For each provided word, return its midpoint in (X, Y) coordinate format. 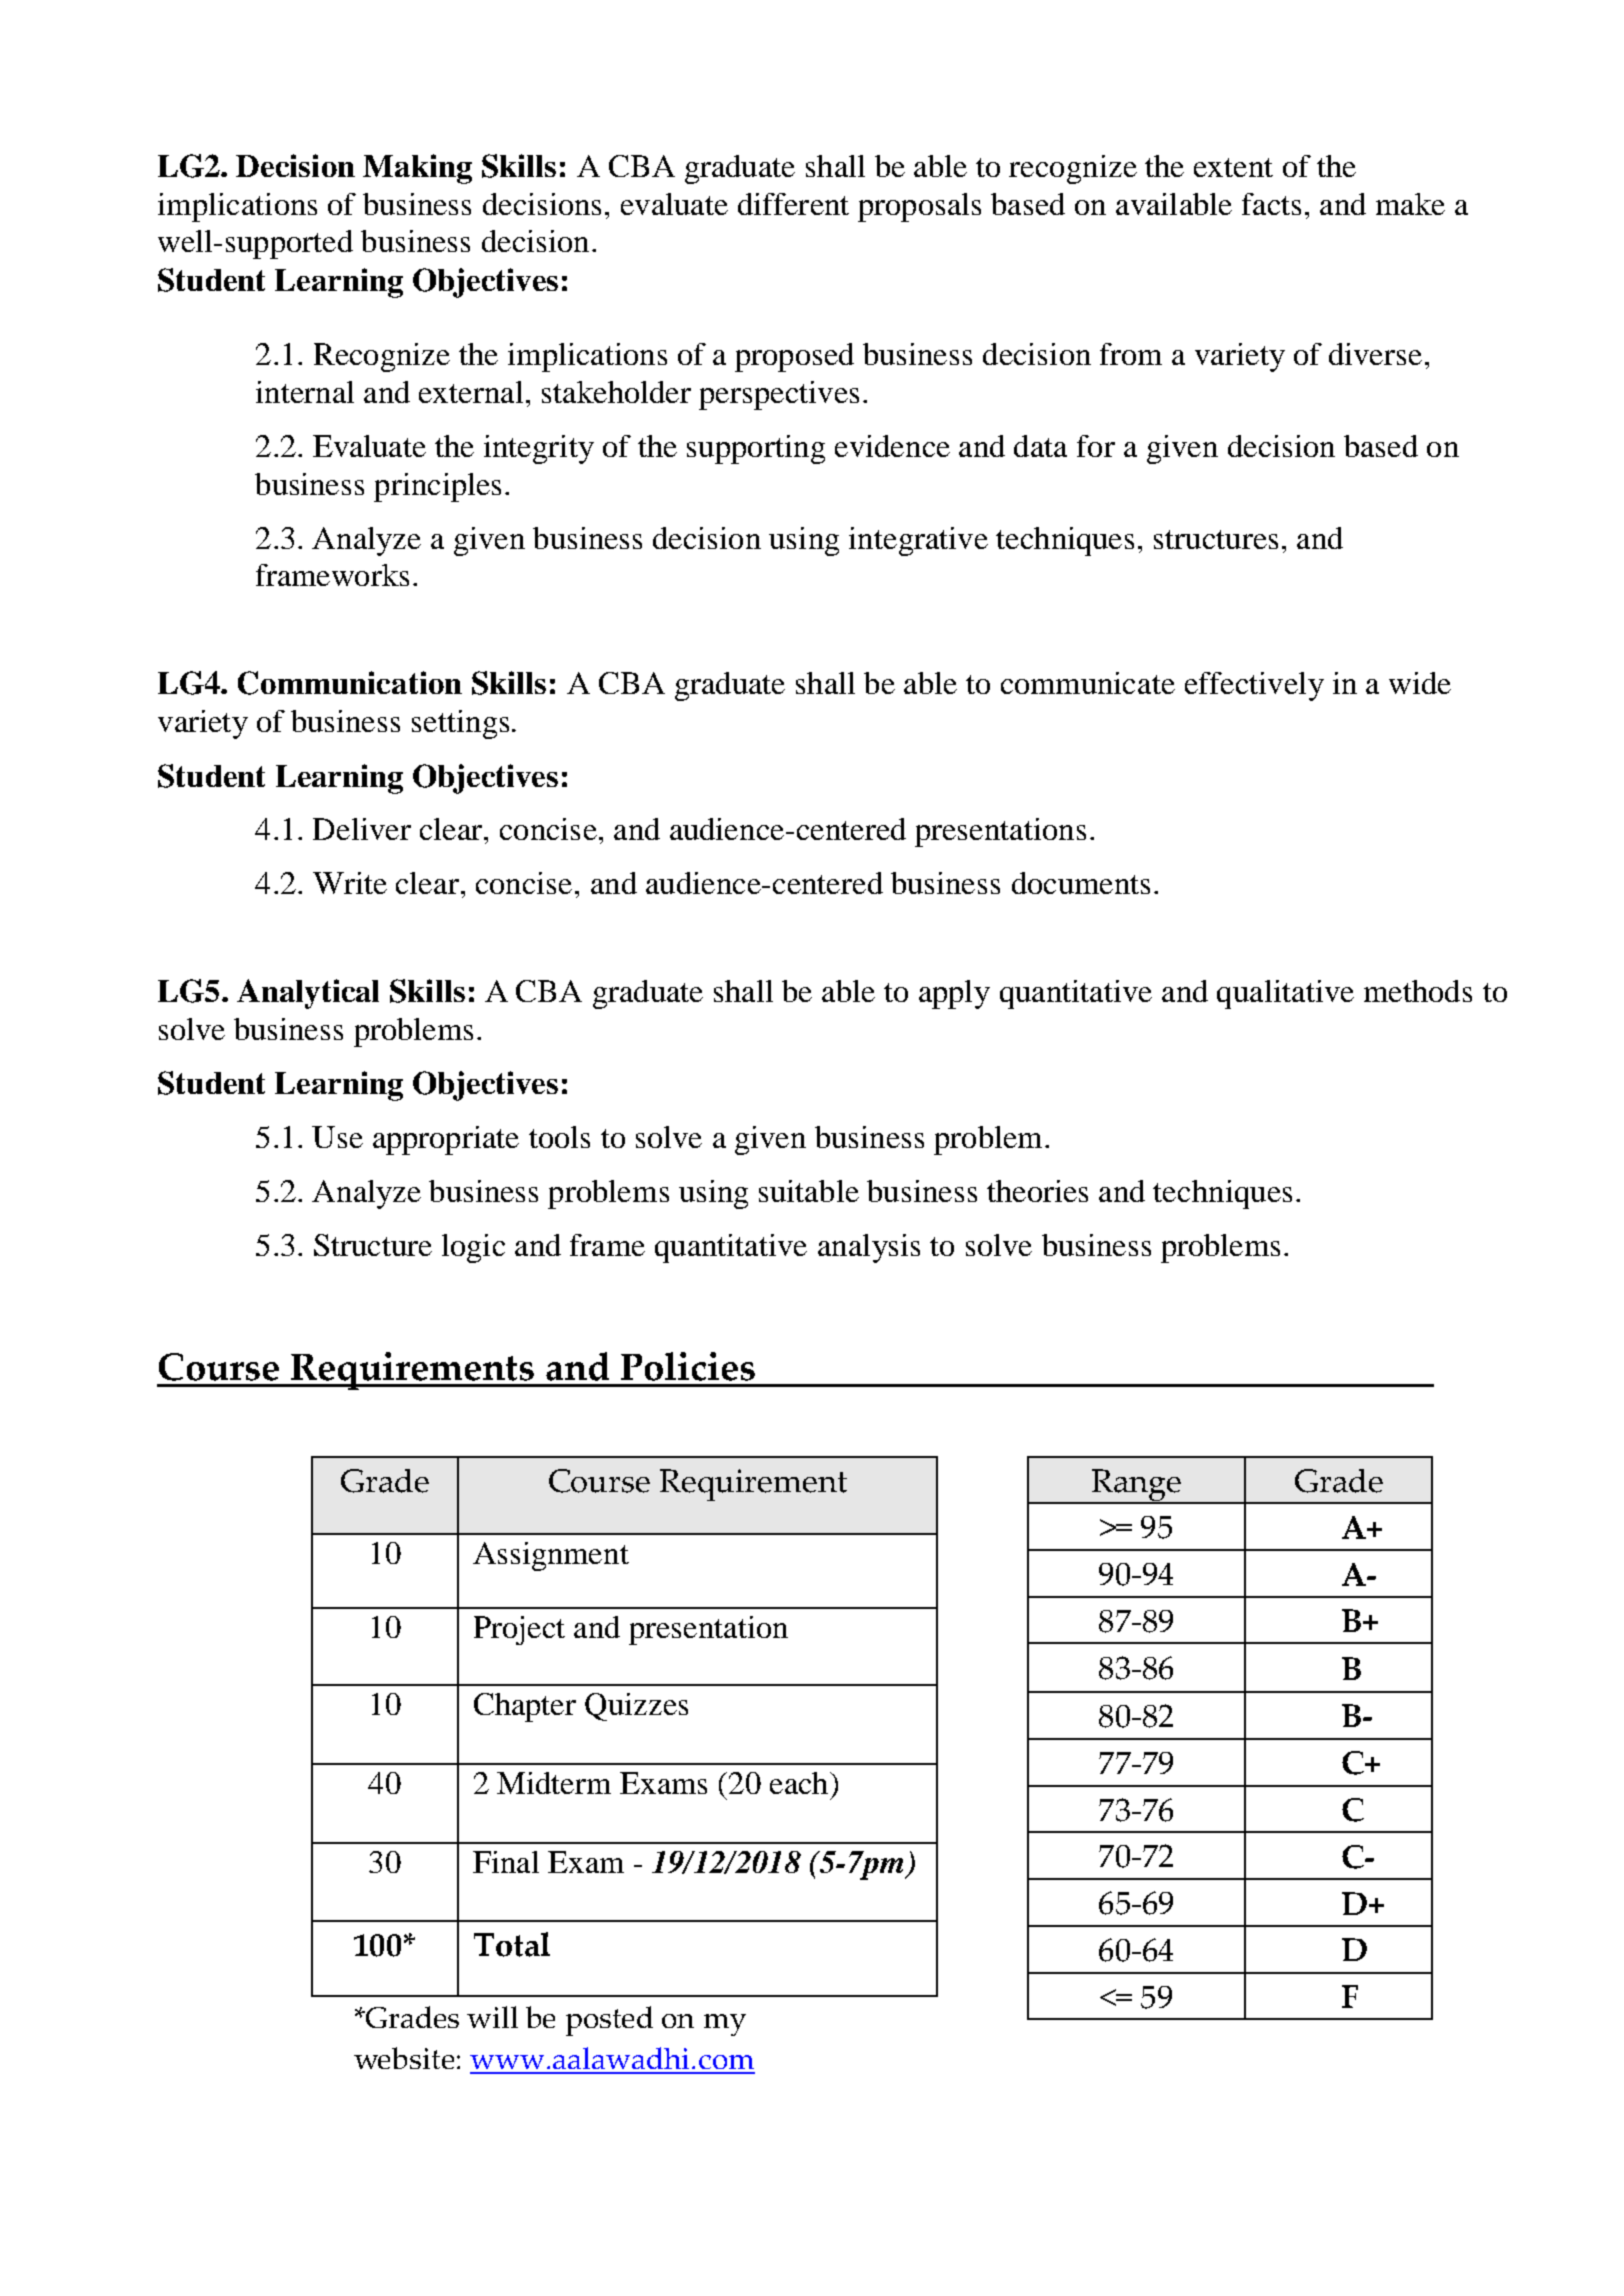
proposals (919, 207)
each (800, 1783)
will (492, 2017)
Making (417, 169)
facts (1271, 204)
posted (609, 2021)
